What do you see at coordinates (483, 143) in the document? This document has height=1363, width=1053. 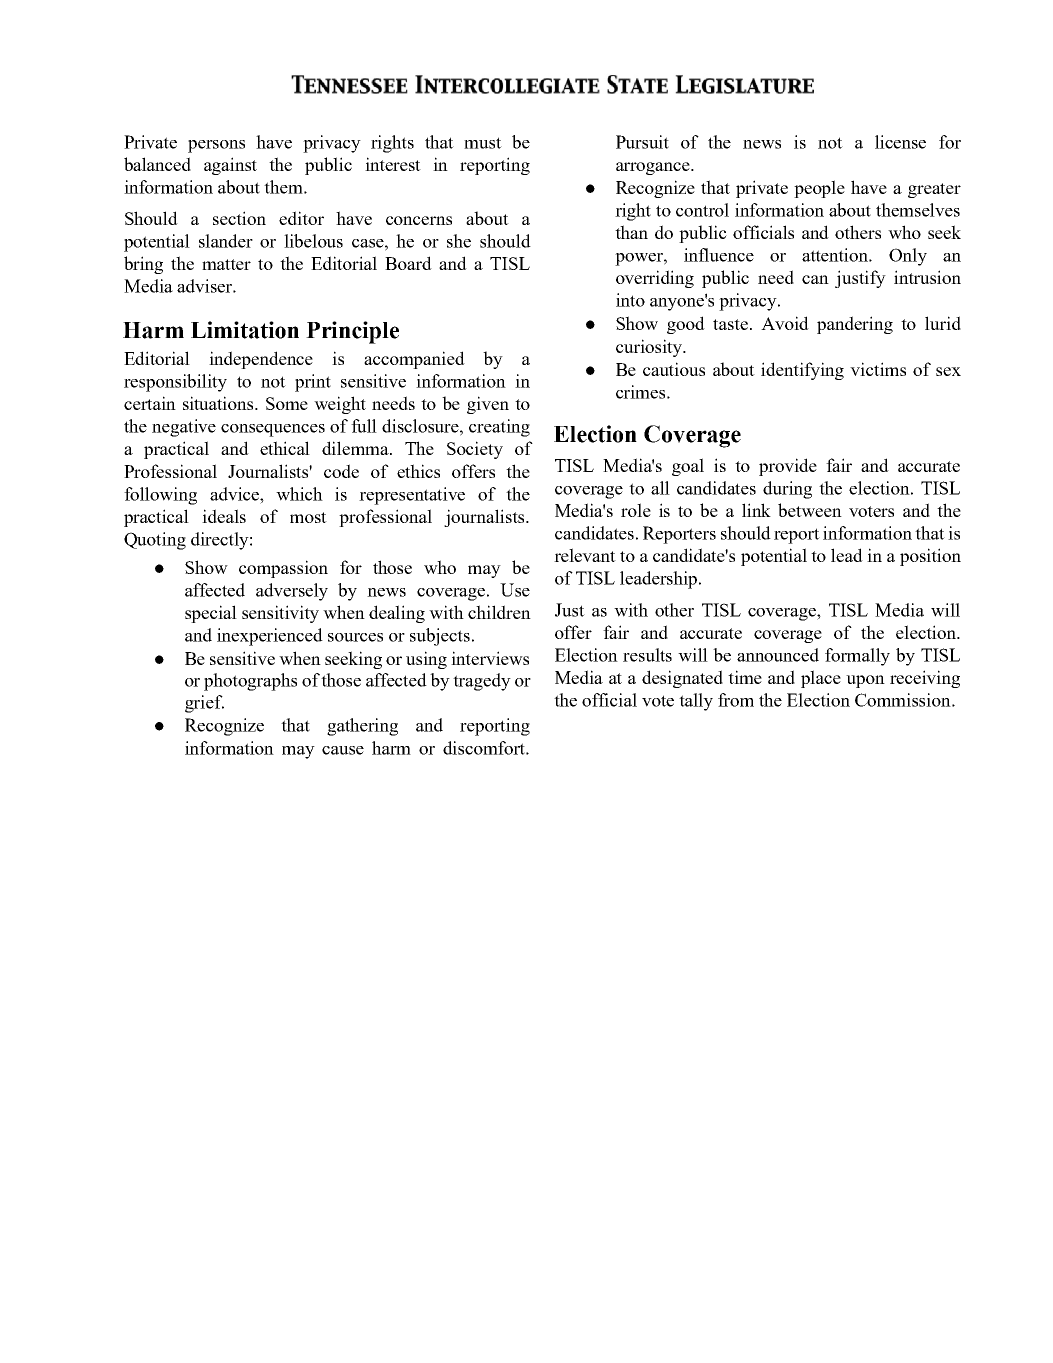 I see `must` at bounding box center [483, 143].
